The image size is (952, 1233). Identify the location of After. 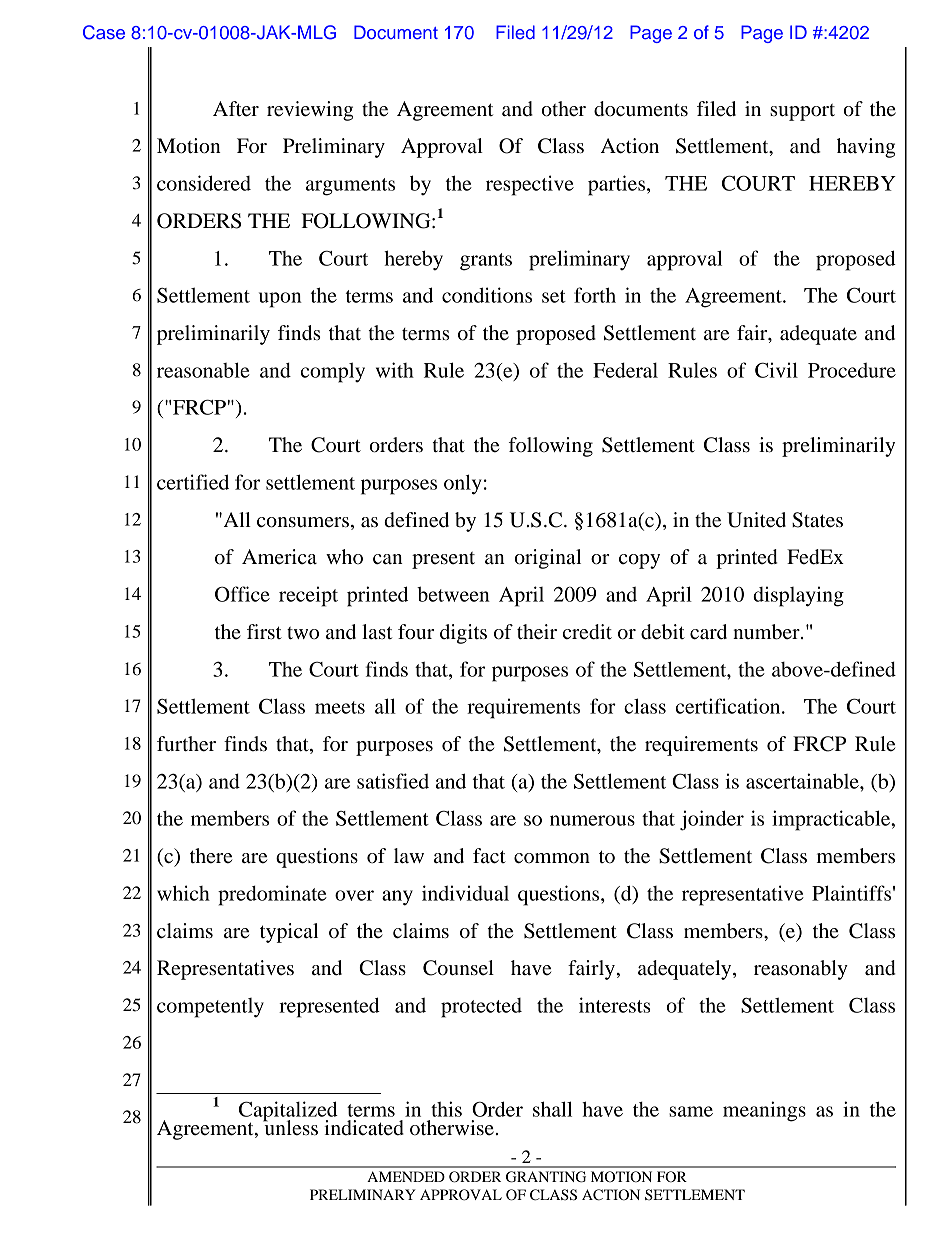
(236, 109).
